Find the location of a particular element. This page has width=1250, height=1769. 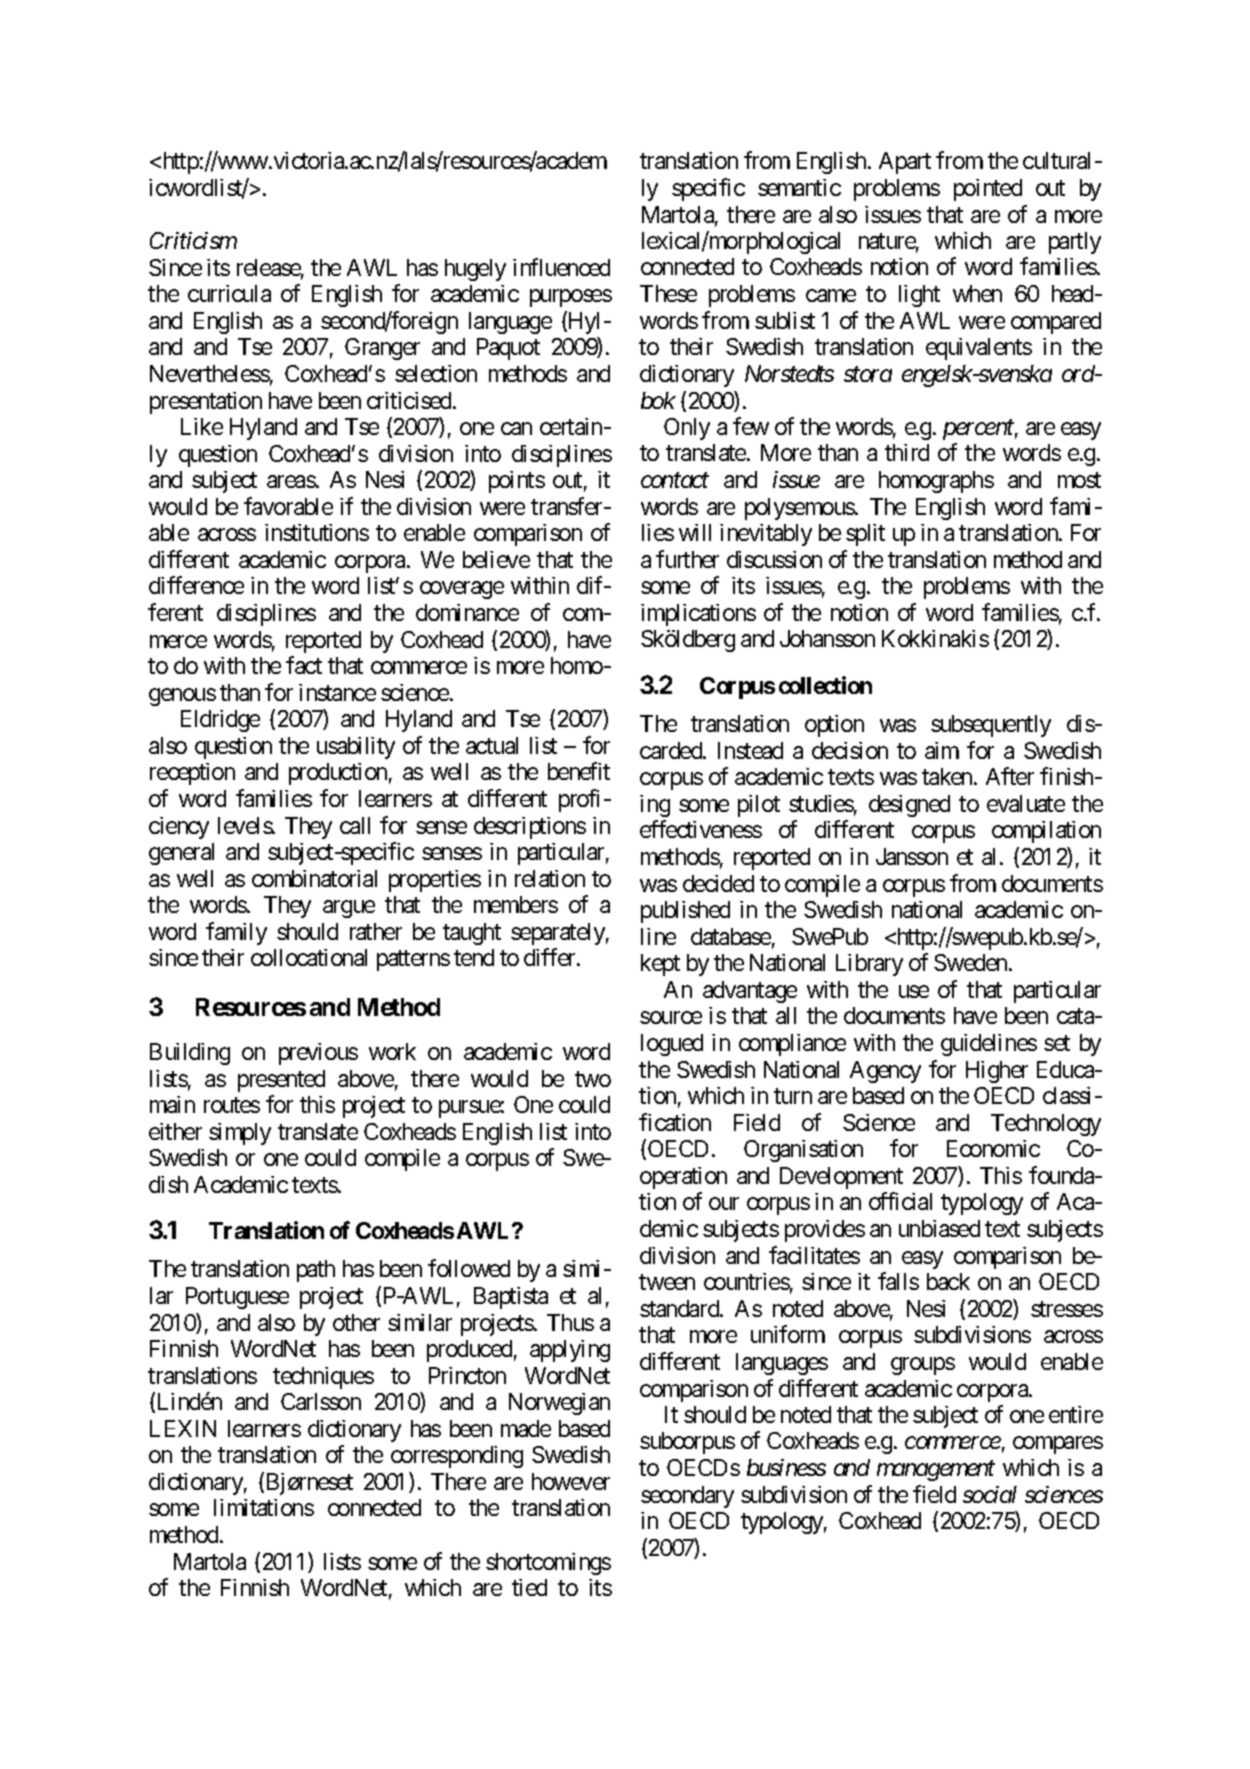

corresponding is located at coordinates (457, 1457).
